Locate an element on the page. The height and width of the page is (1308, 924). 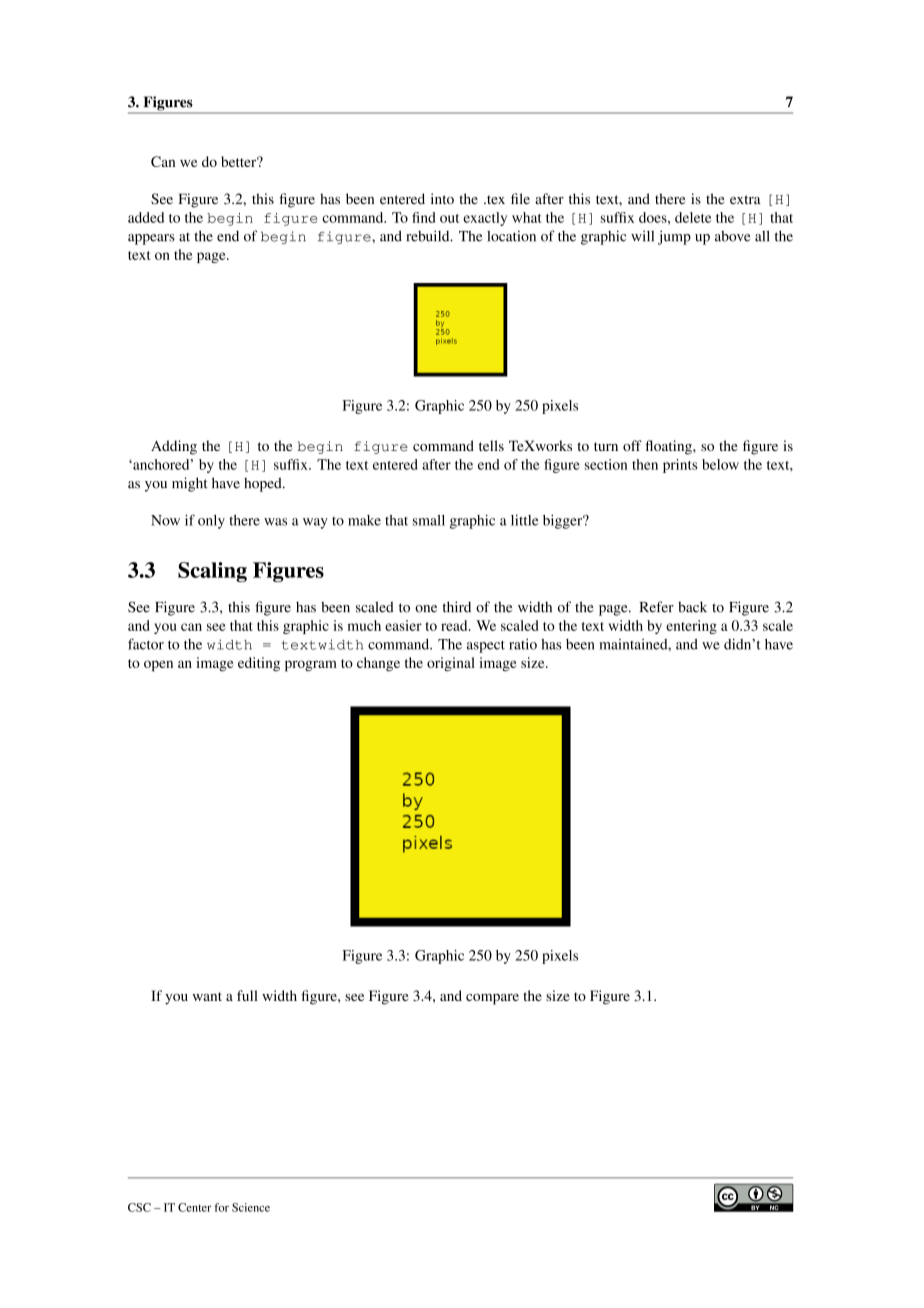
compare is located at coordinates (492, 999).
